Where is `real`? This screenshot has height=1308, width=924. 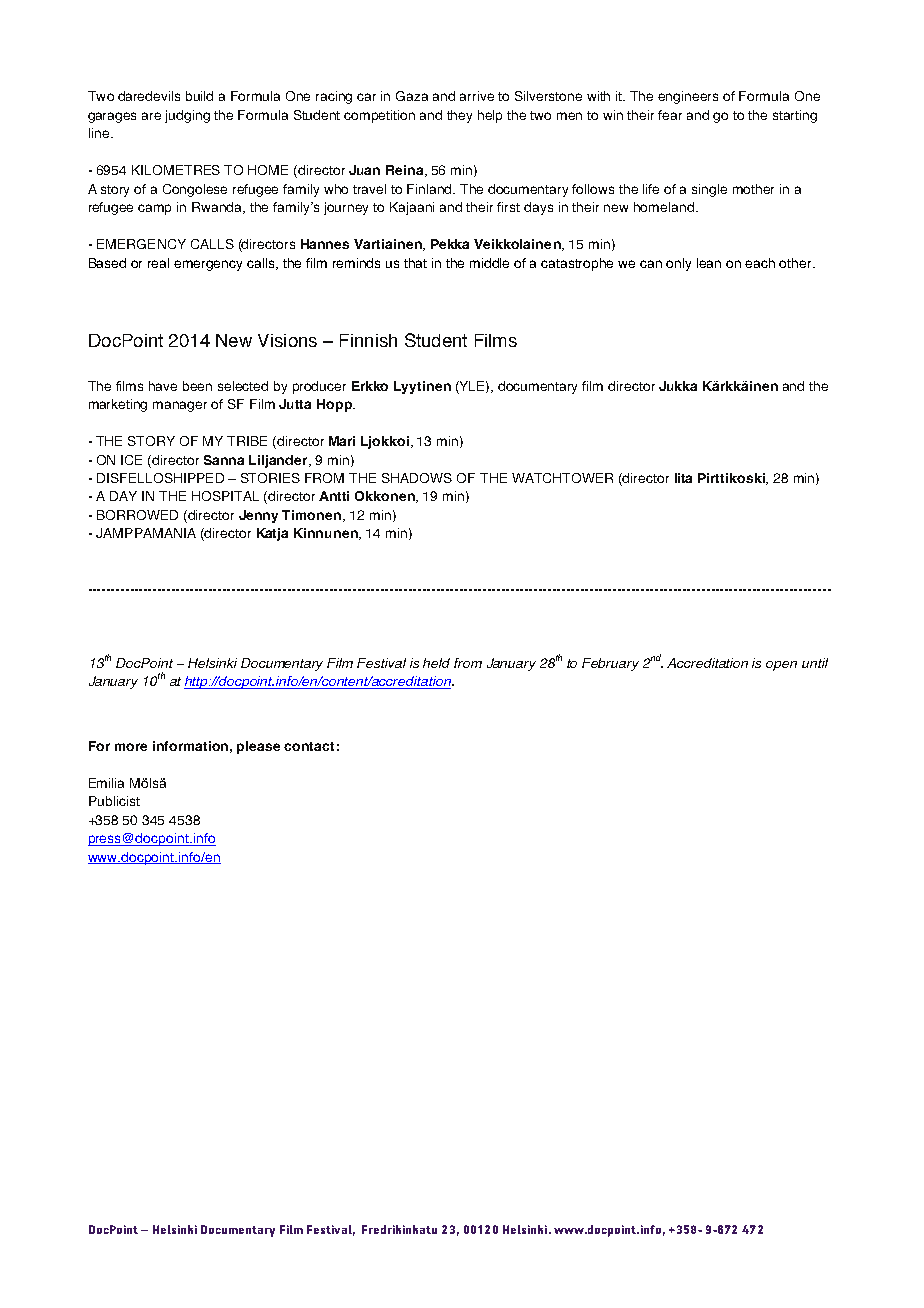 real is located at coordinates (158, 263).
